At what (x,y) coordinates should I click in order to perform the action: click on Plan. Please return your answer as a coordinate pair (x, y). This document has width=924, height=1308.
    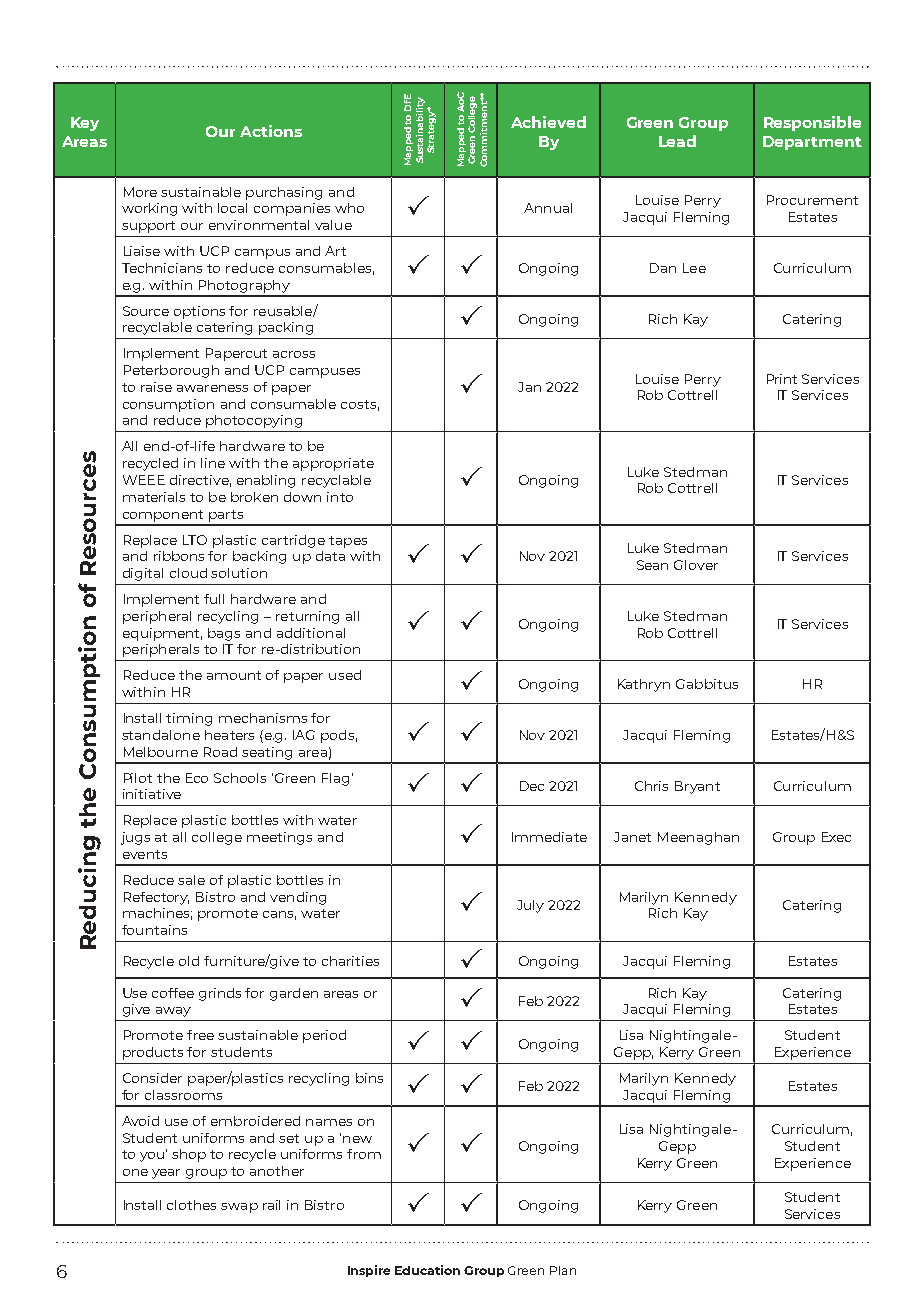
    Looking at the image, I should click on (563, 1270).
